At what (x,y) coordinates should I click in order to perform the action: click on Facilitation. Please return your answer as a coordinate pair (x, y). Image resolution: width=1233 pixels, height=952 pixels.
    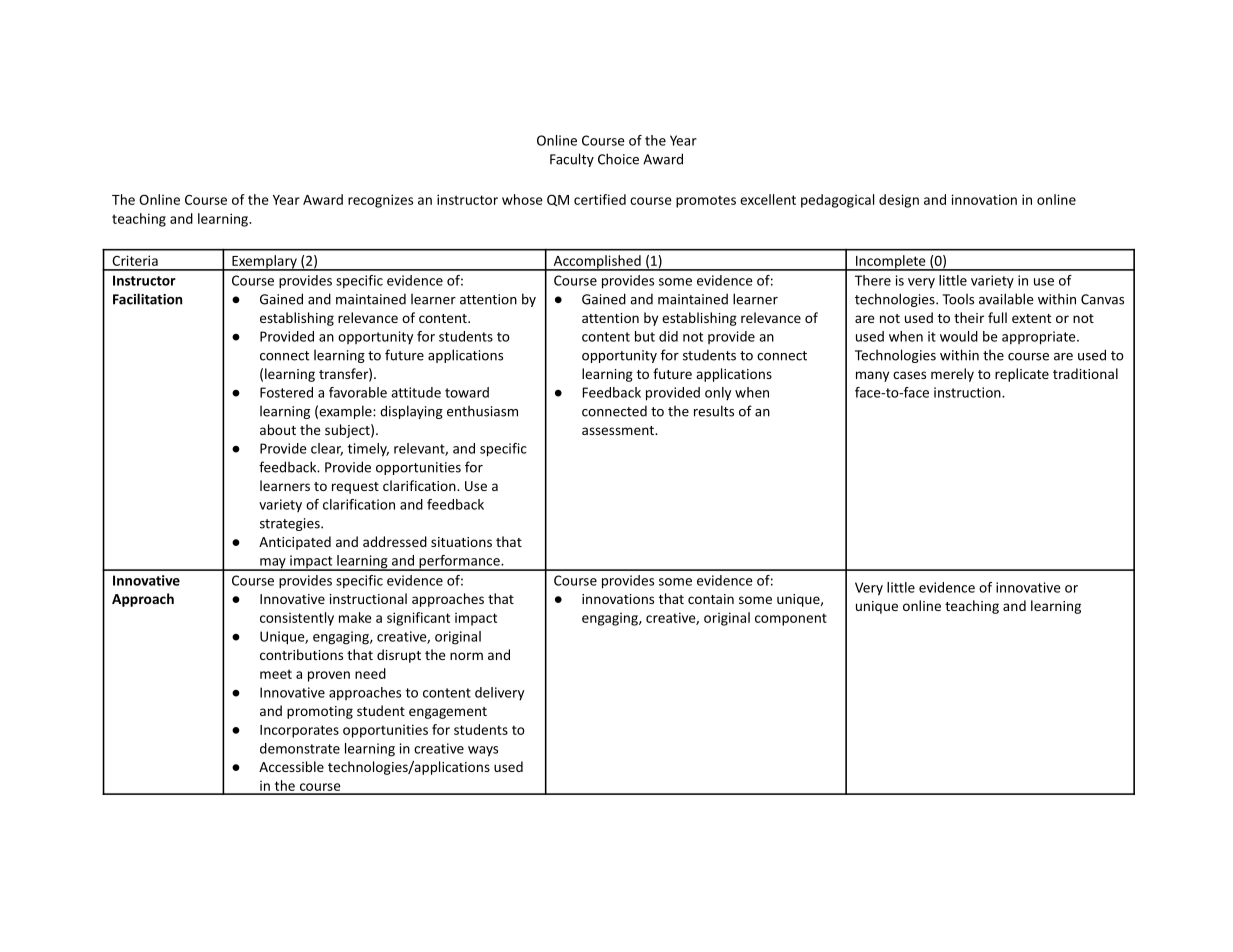
    Looking at the image, I should click on (147, 299).
